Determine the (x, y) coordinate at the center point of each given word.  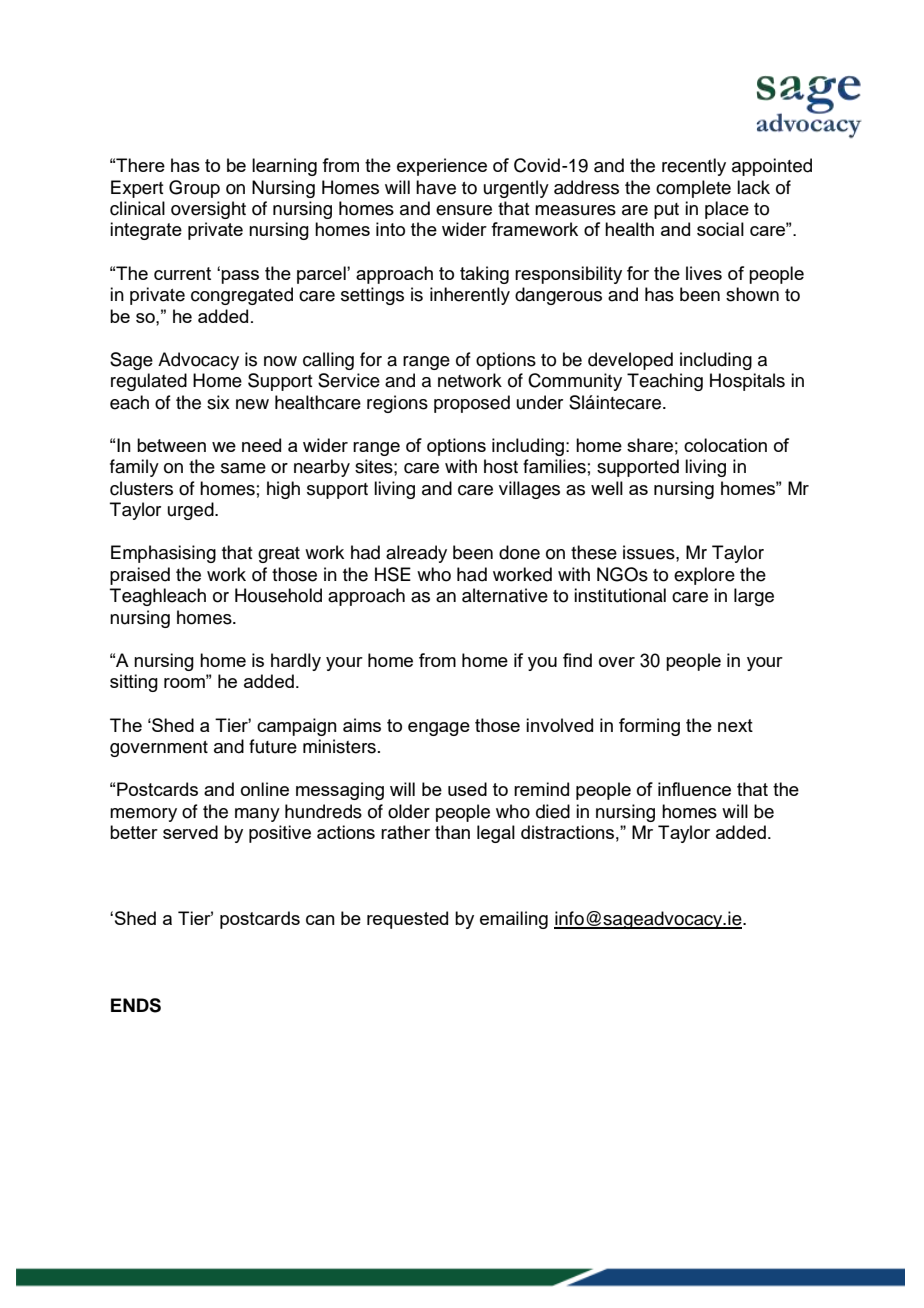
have (436, 187)
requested (407, 920)
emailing (514, 920)
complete (693, 189)
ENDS (136, 1005)
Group (194, 189)
